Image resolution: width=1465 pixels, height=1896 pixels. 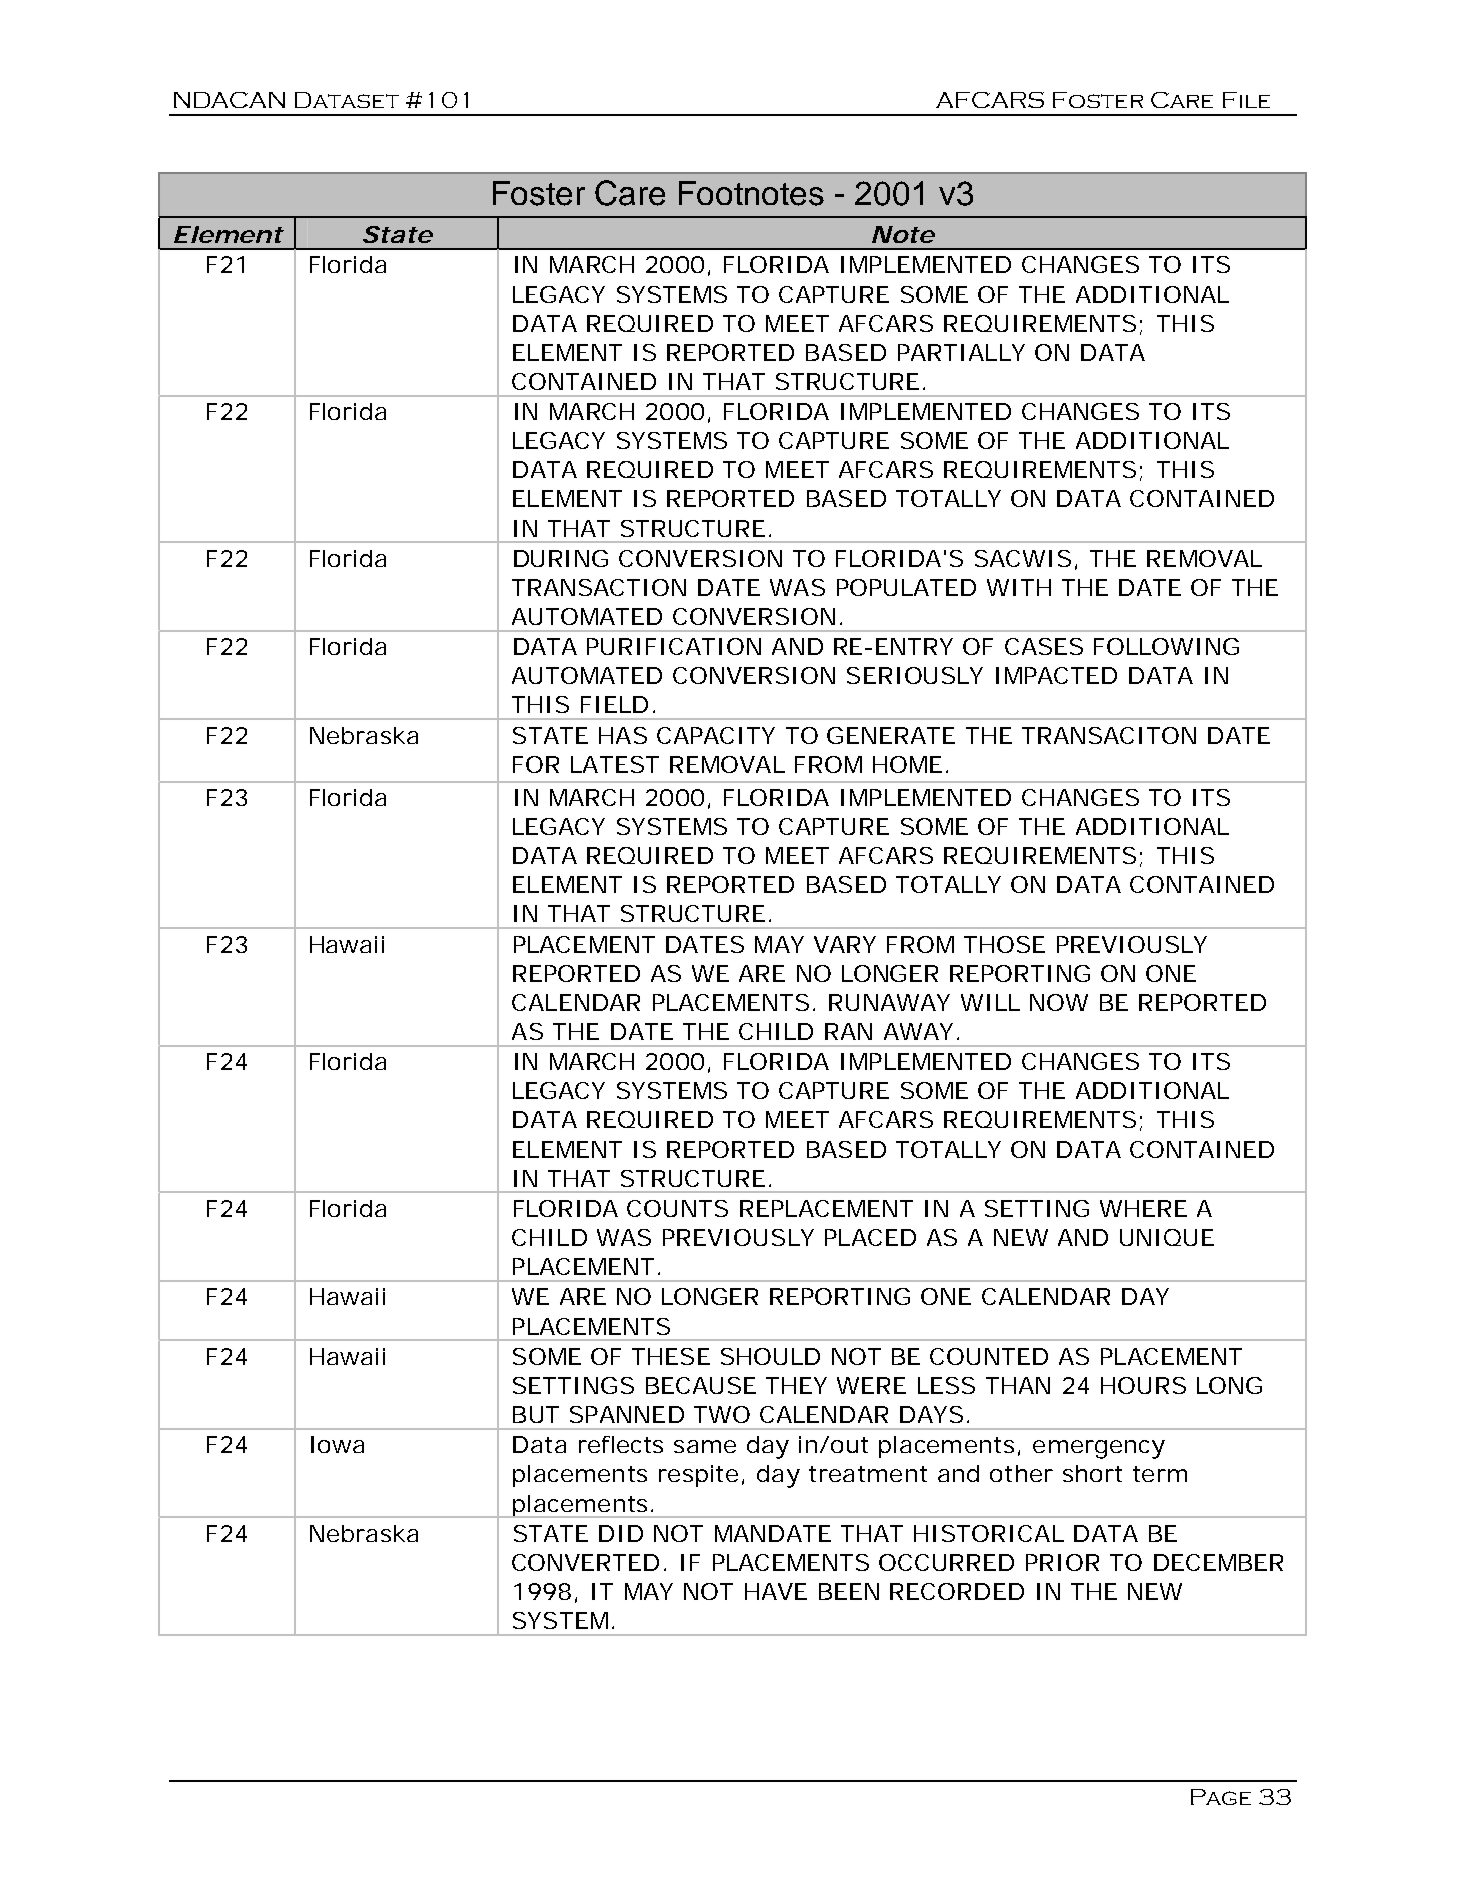 What do you see at coordinates (776, 1591) in the image?
I see `HAVE` at bounding box center [776, 1591].
